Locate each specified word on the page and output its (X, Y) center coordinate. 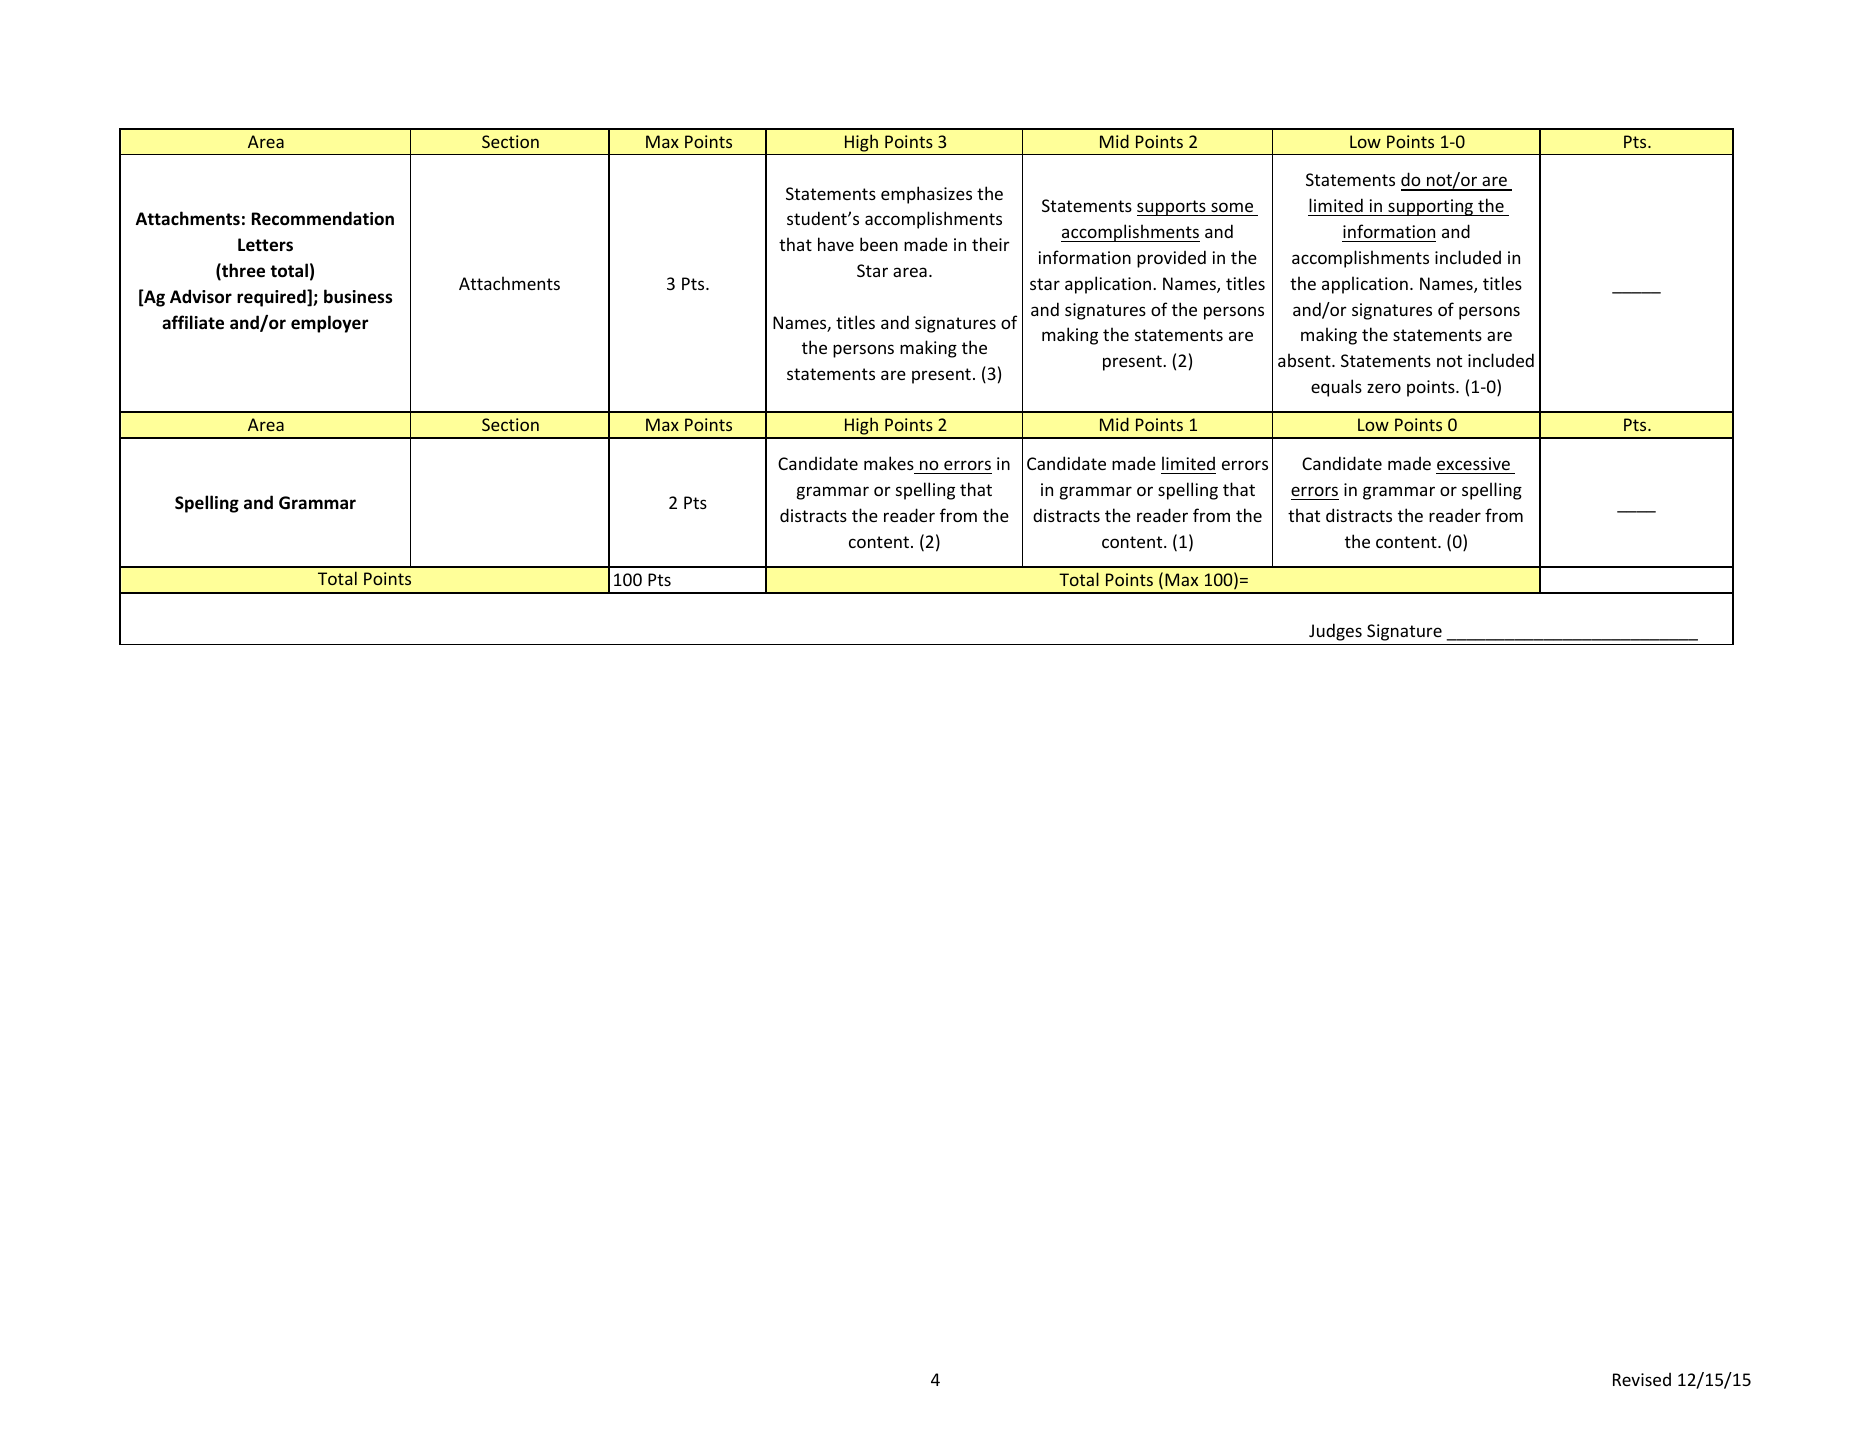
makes (889, 463)
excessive (1473, 463)
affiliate (193, 322)
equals (1336, 388)
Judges (1335, 632)
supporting (1431, 207)
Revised (1642, 1379)
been (879, 244)
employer (329, 324)
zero (1384, 388)
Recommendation (323, 218)
